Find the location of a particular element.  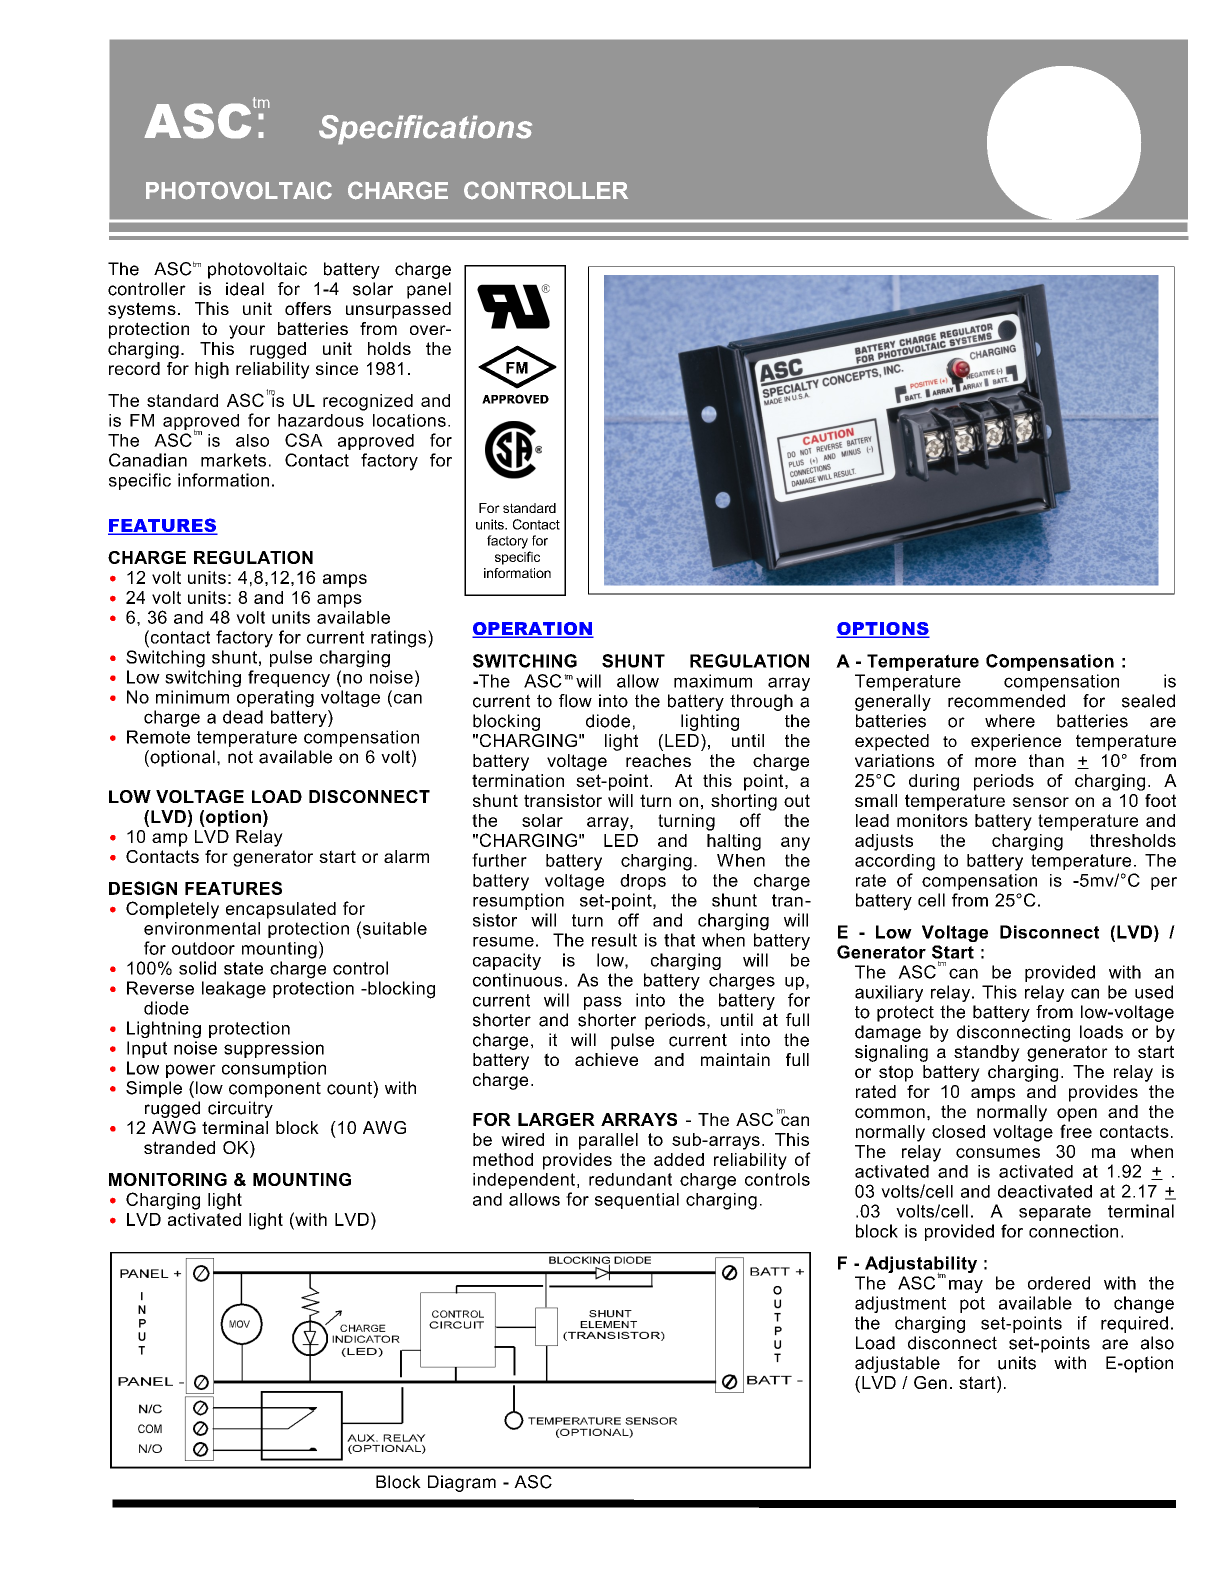

recommended is located at coordinates (1006, 701).
